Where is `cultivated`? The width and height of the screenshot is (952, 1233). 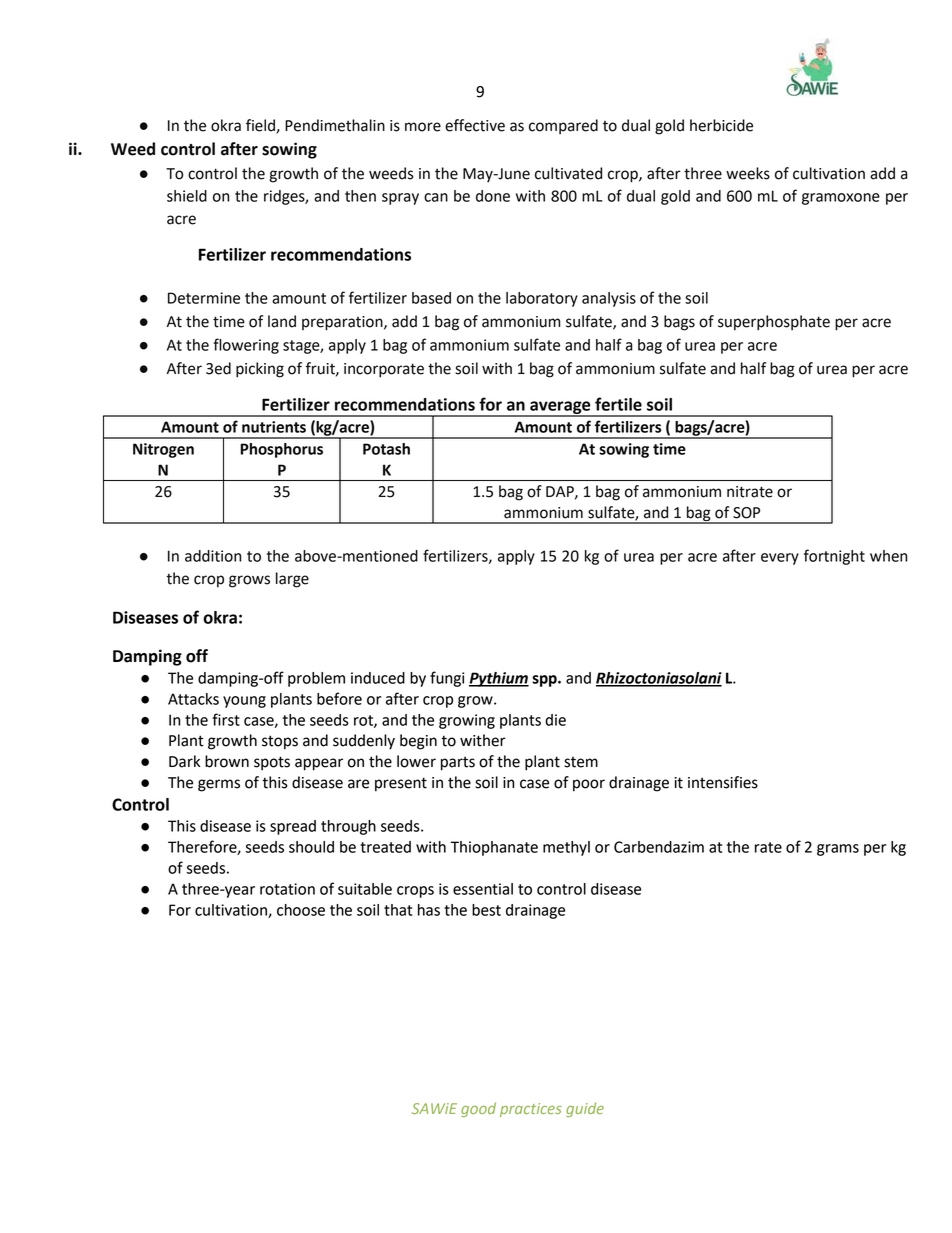 cultivated is located at coordinates (568, 173).
